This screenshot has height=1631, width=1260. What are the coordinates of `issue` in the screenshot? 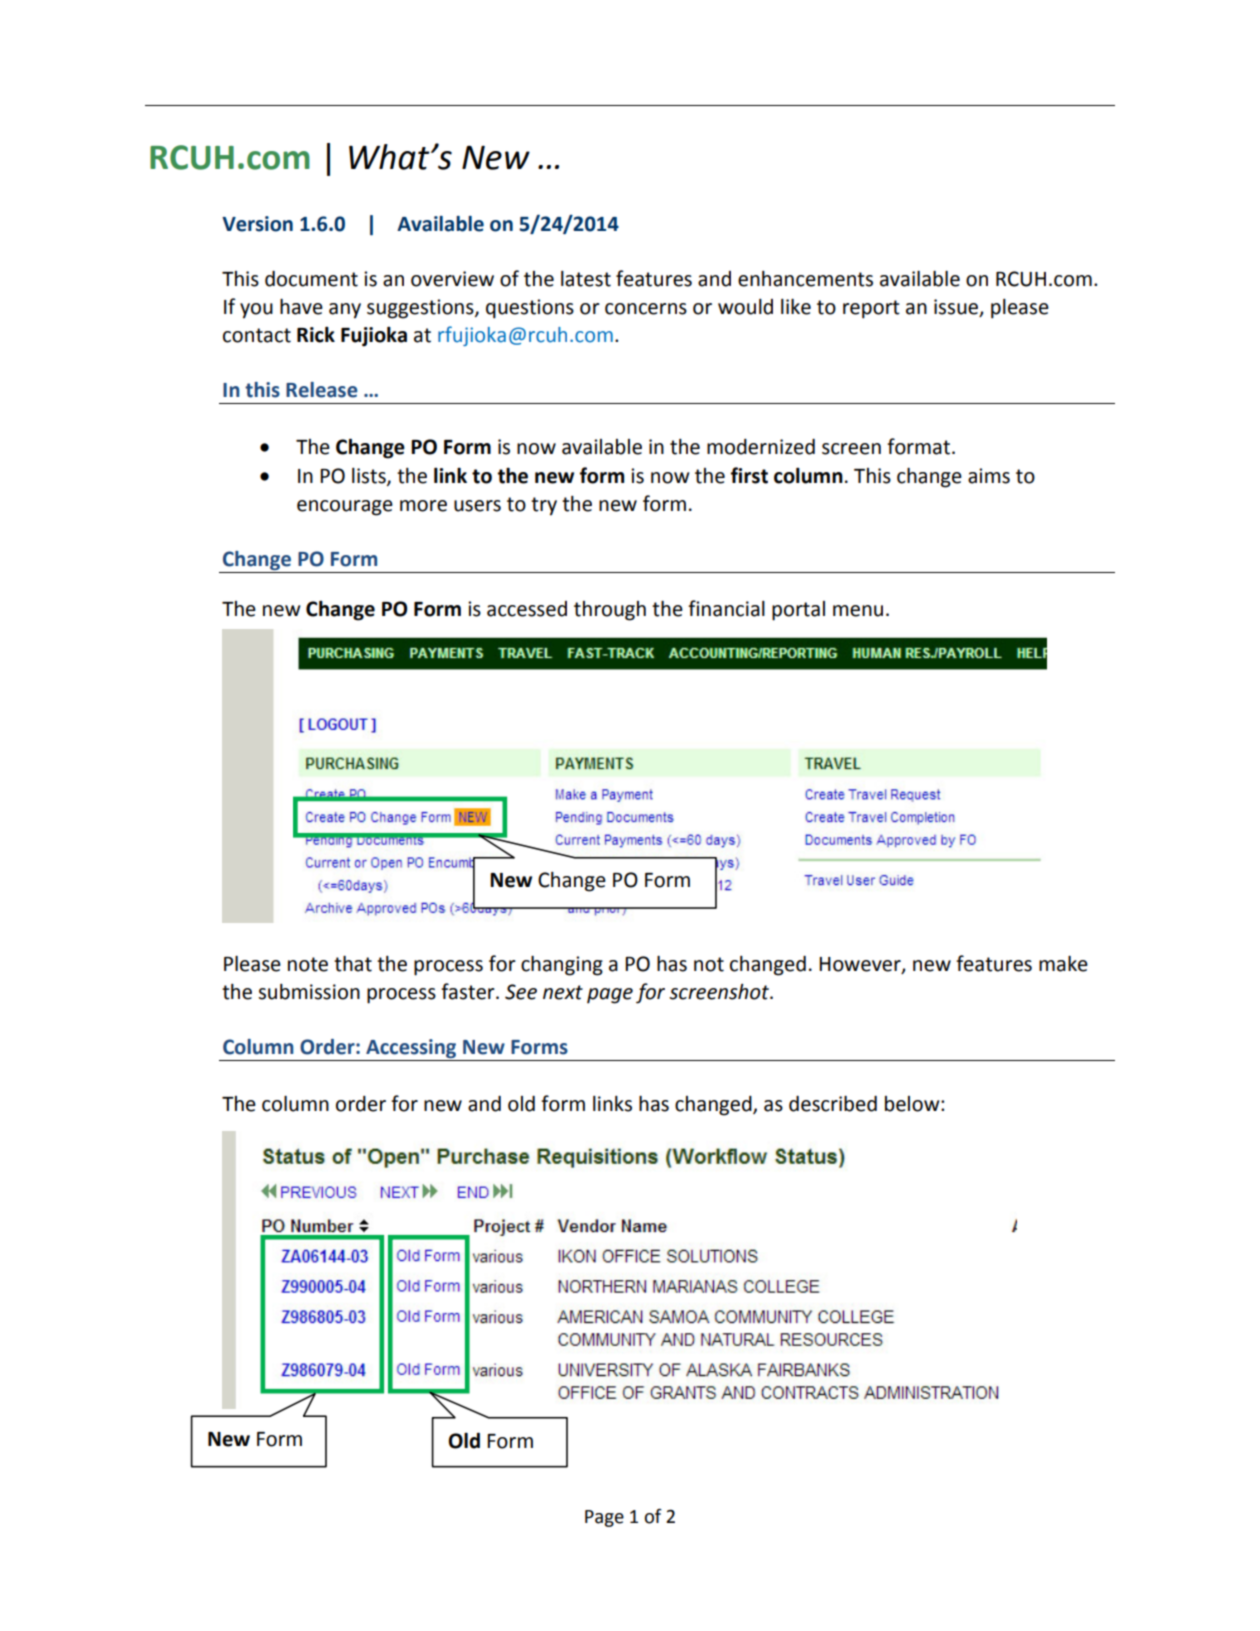 It's located at (957, 308).
